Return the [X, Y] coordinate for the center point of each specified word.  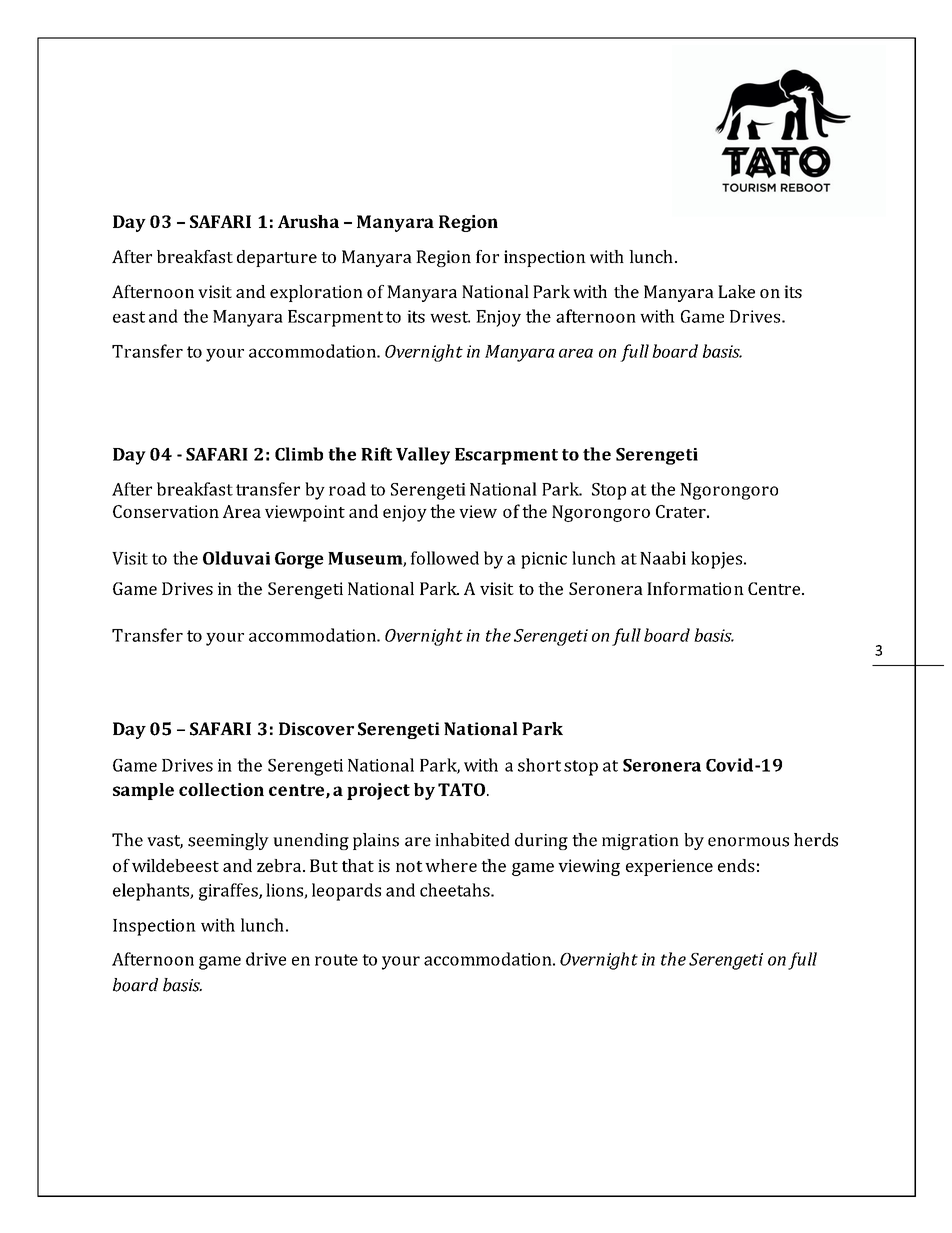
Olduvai [236, 558]
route [336, 960]
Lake [736, 291]
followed [444, 558]
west [450, 317]
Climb [299, 454]
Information [695, 588]
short [539, 765]
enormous [748, 842]
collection [221, 789]
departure [277, 258]
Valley [423, 456]
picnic [544, 560]
